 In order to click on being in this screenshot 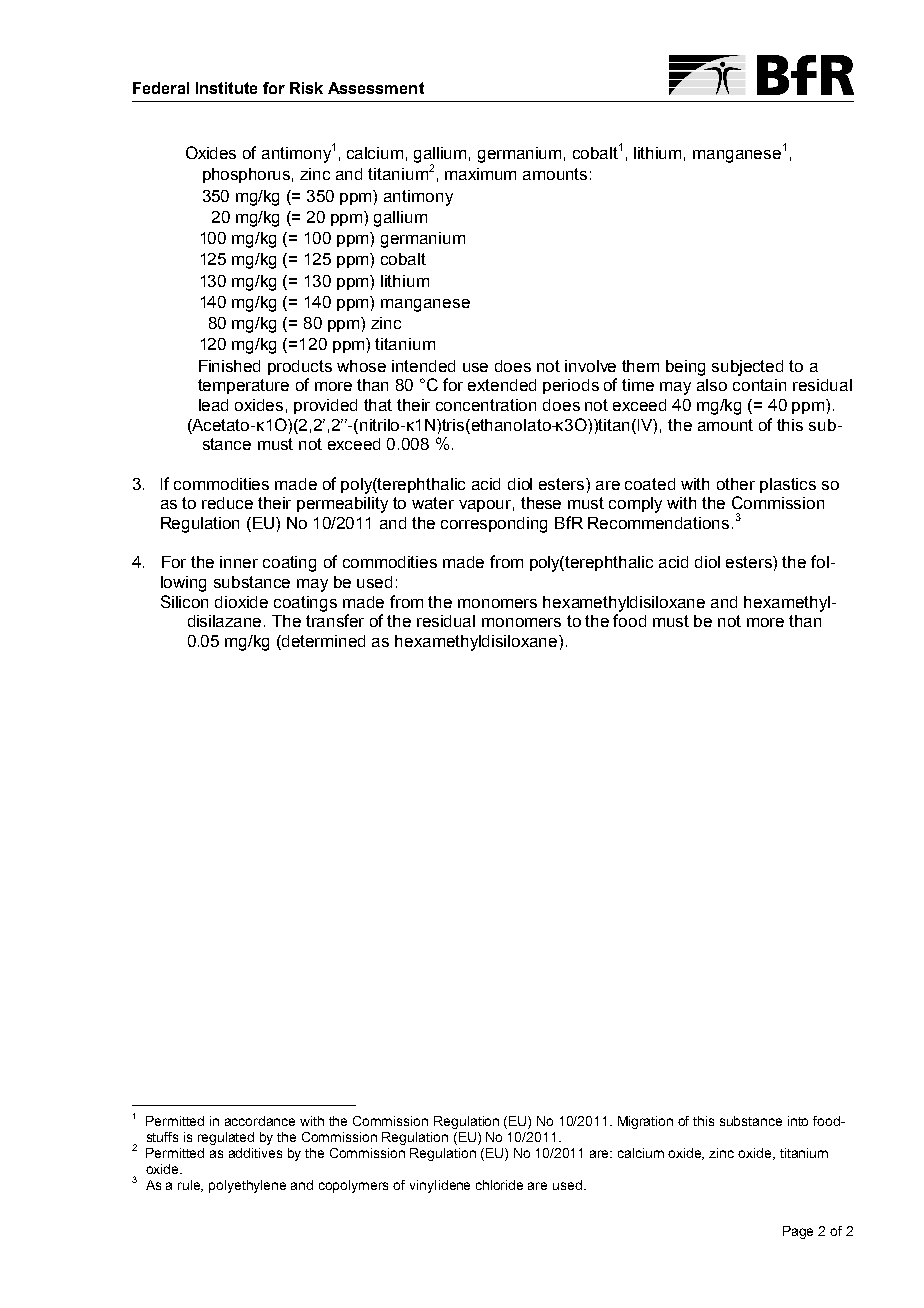, I will do `click(685, 368)`.
